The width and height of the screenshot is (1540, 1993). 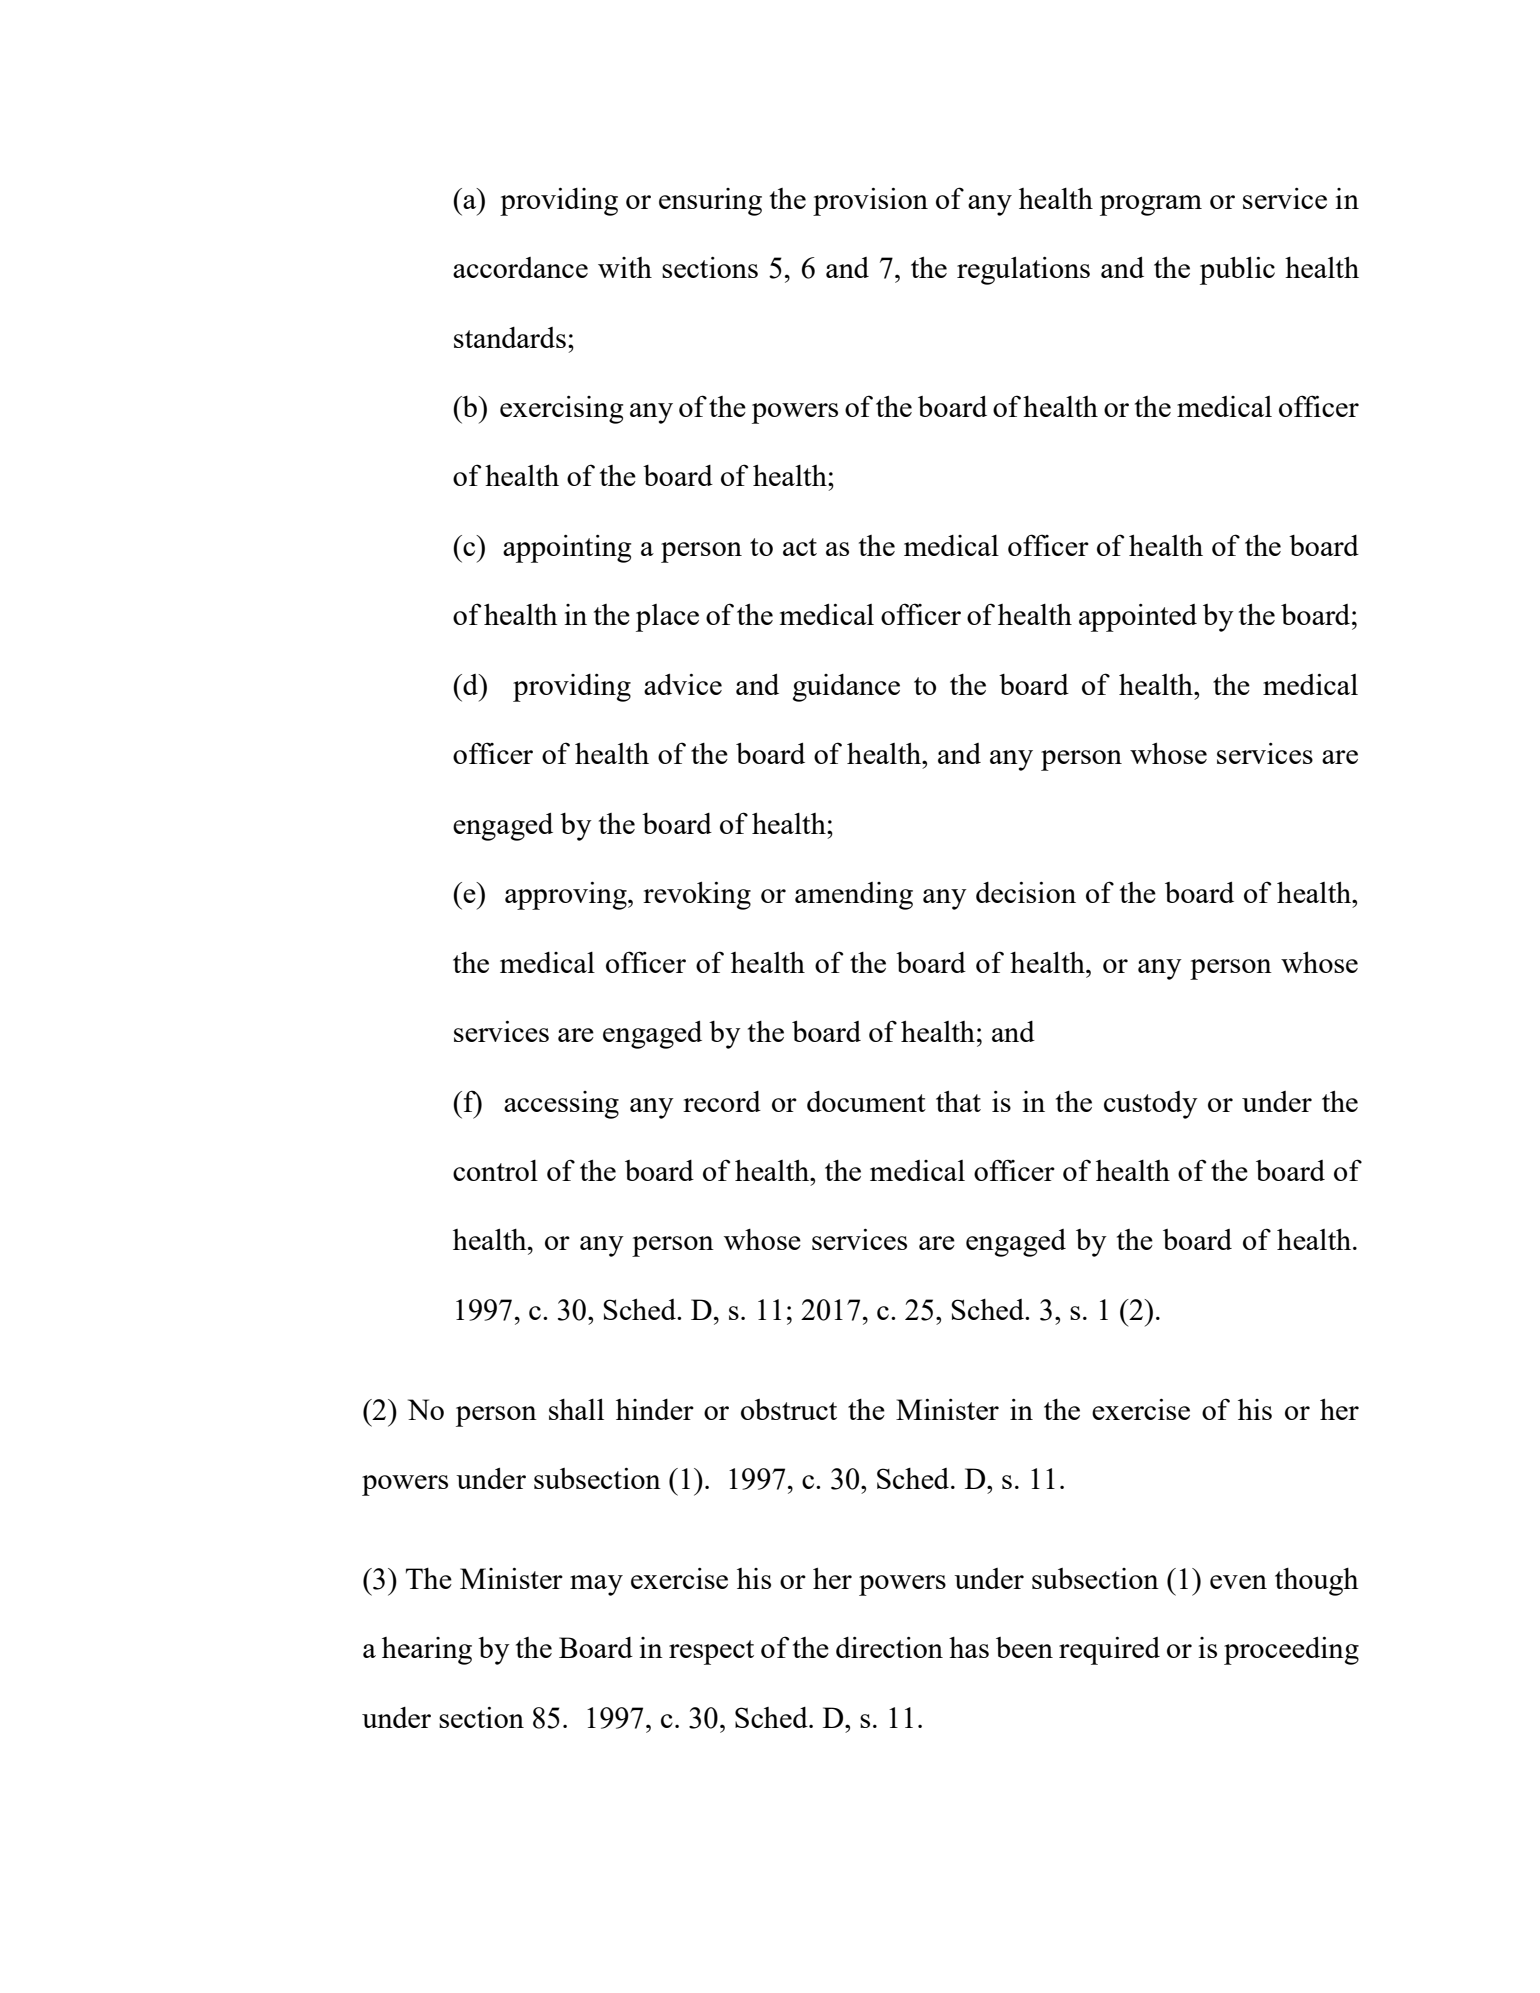 What do you see at coordinates (800, 547) in the screenshot?
I see `act` at bounding box center [800, 547].
